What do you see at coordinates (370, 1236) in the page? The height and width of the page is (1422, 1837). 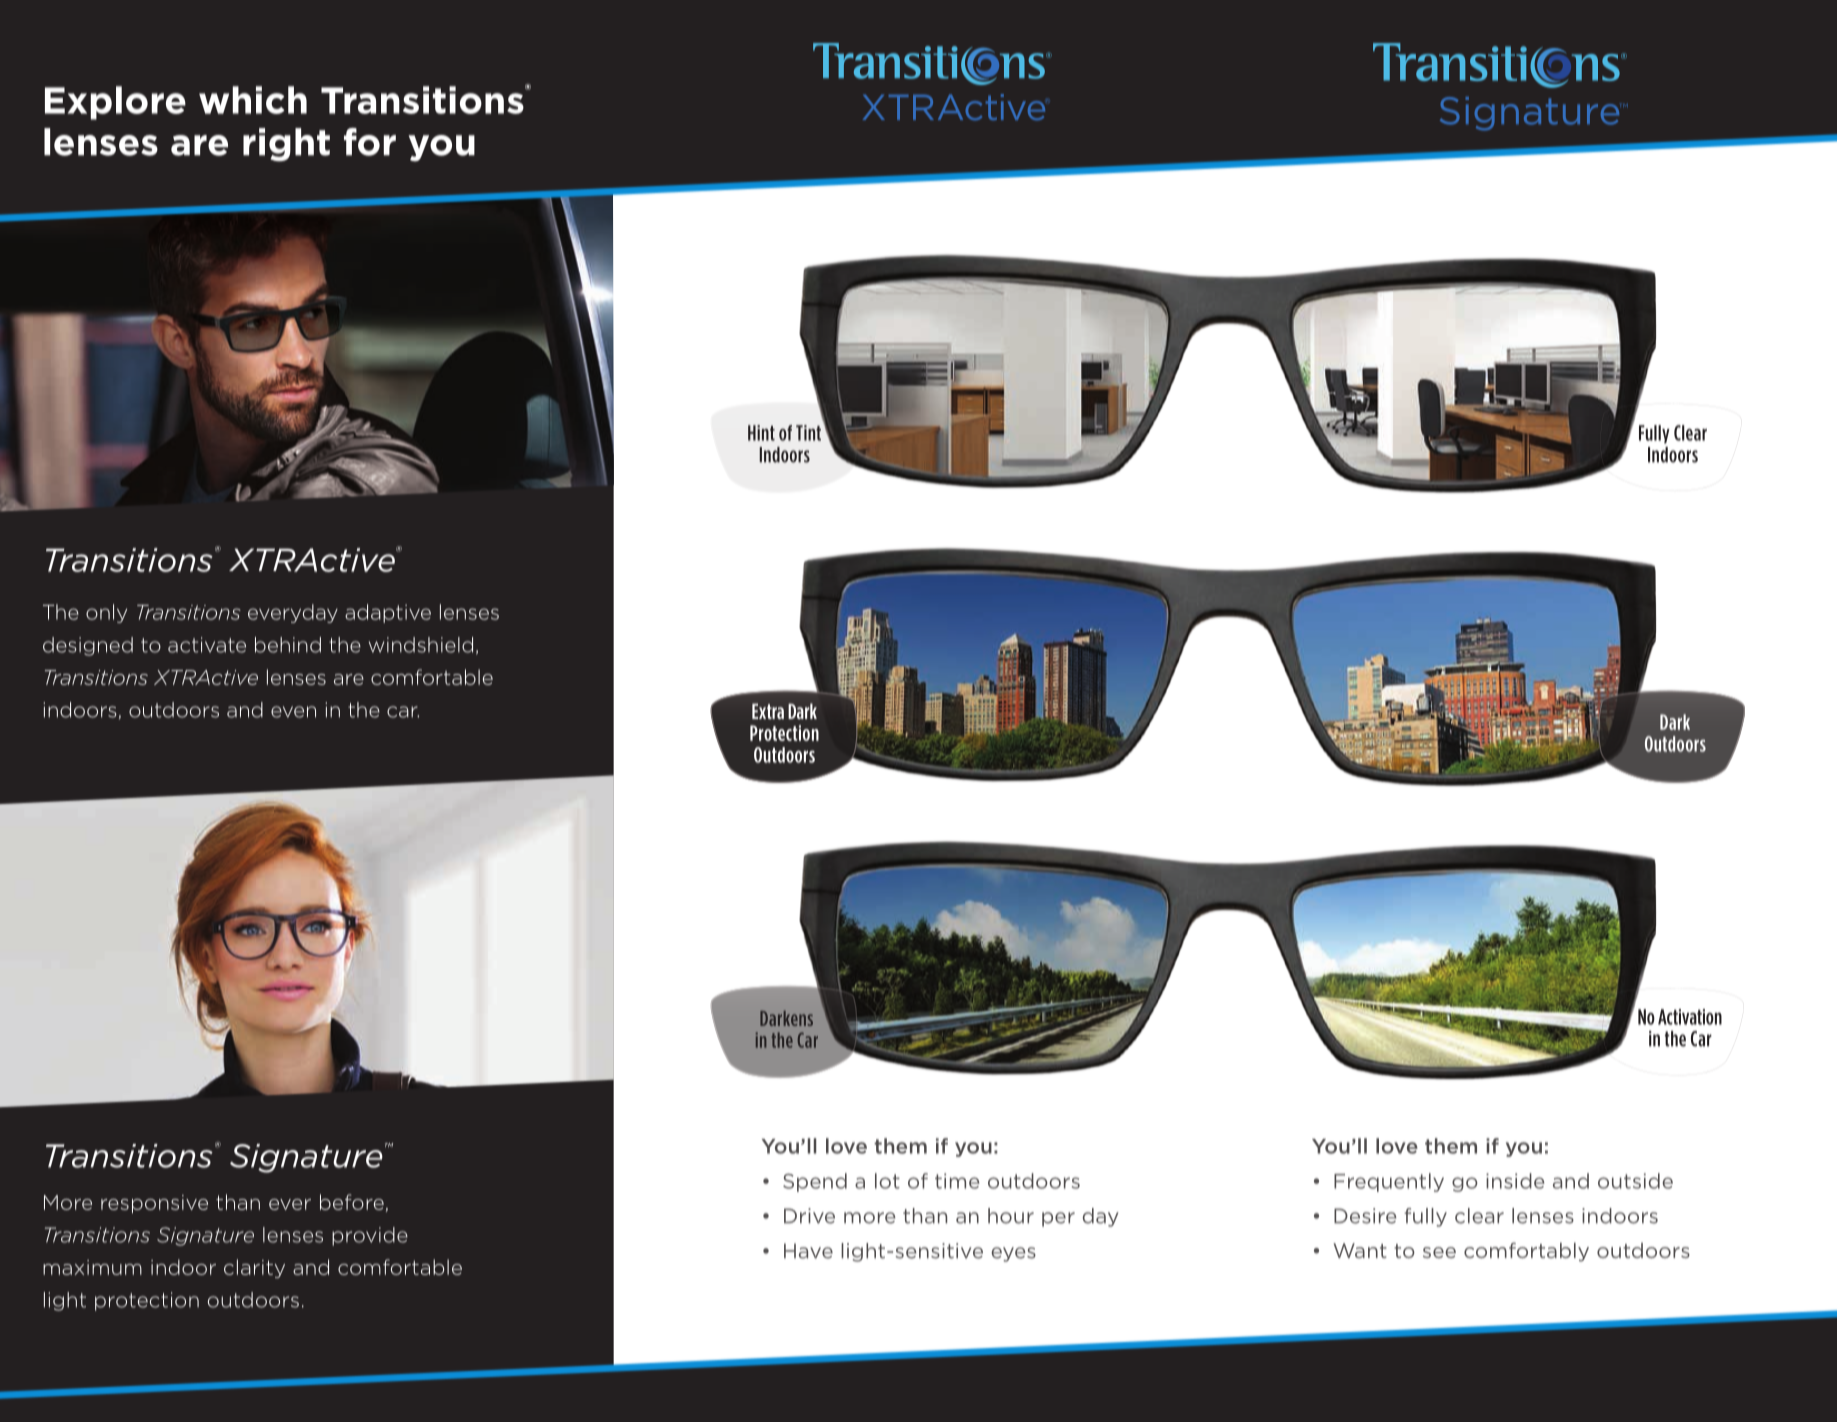 I see `provide` at bounding box center [370, 1236].
